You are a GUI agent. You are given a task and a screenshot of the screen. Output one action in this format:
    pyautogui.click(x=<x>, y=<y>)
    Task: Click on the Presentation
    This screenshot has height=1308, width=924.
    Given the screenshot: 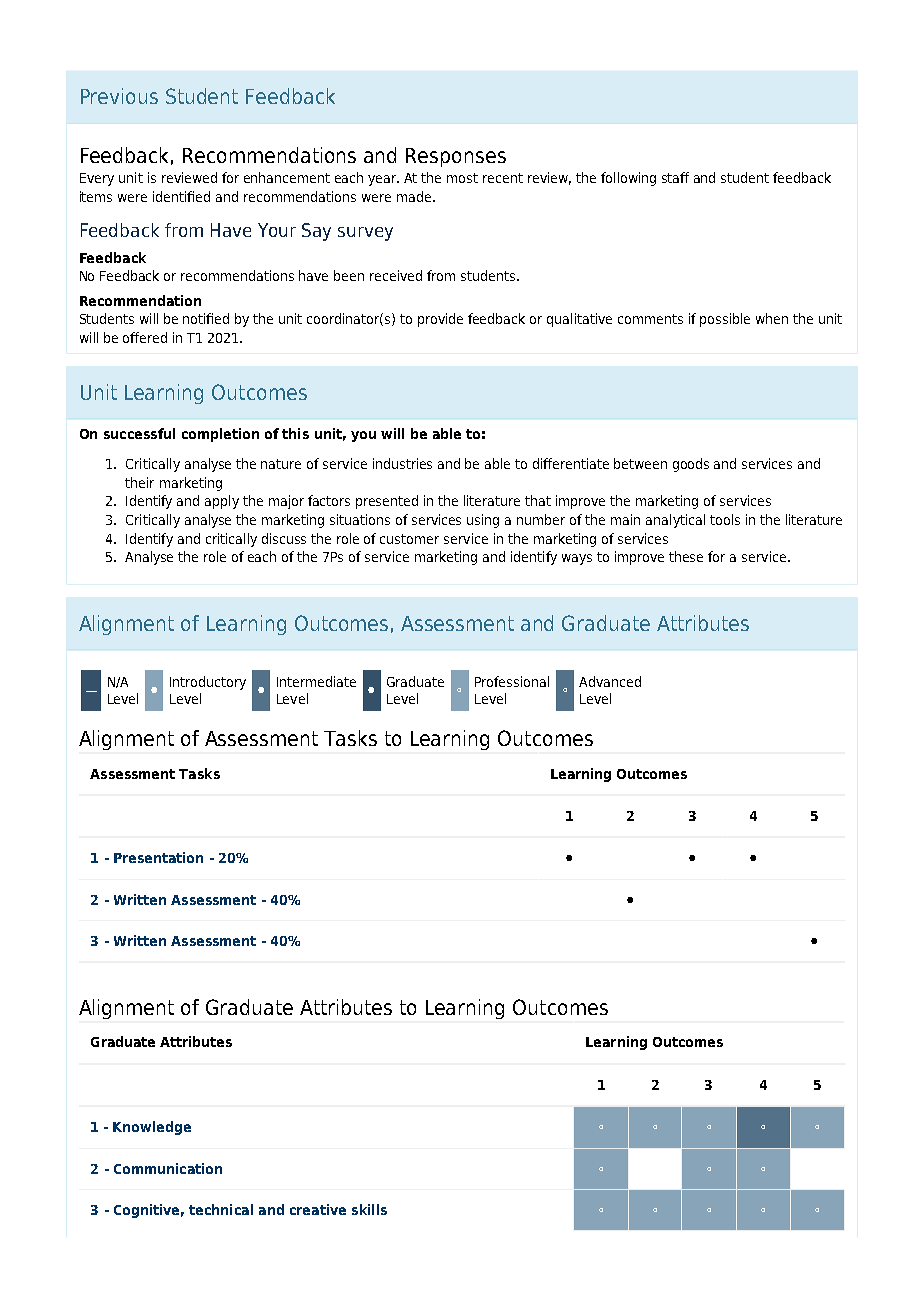 What is the action you would take?
    pyautogui.click(x=158, y=857)
